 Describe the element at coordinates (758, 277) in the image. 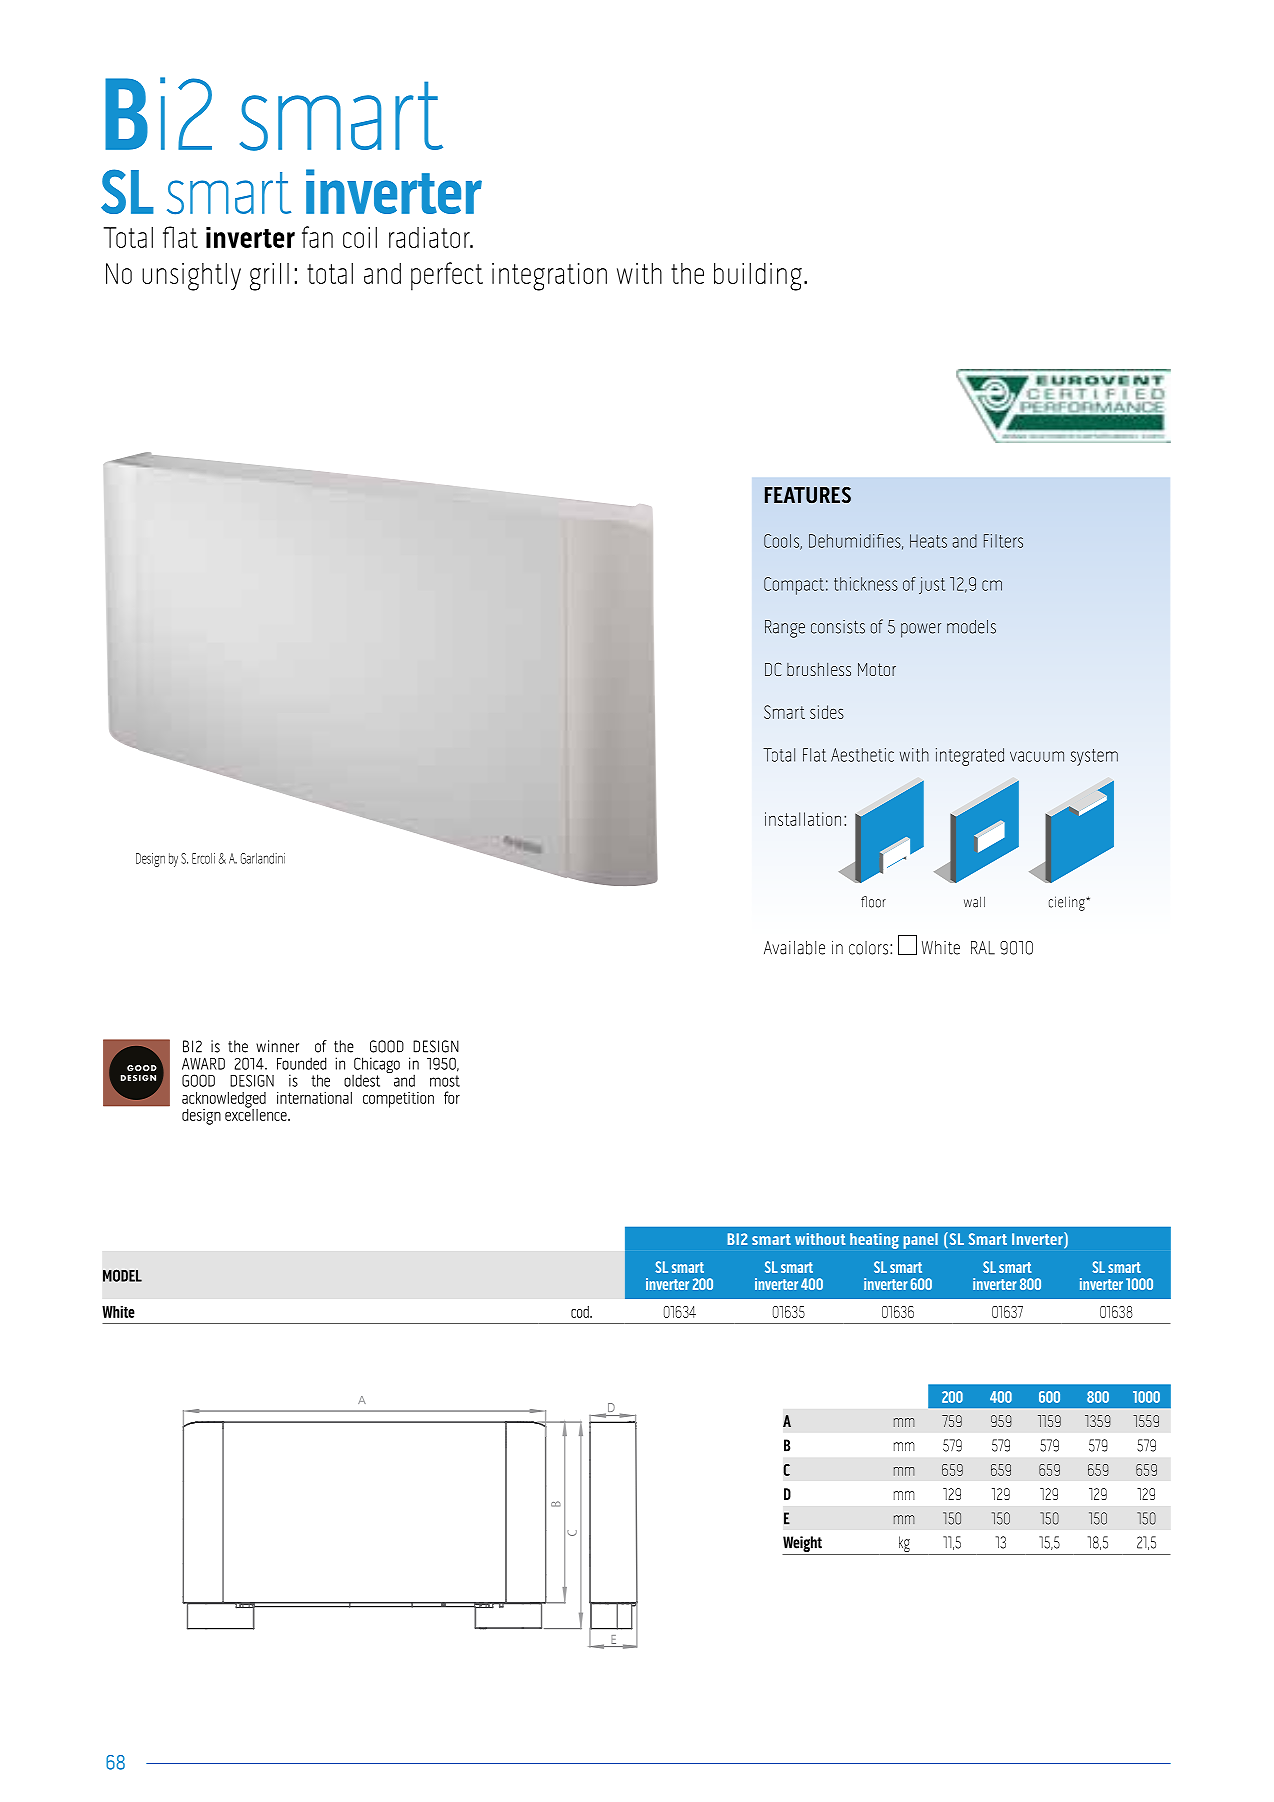

I see `building` at that location.
